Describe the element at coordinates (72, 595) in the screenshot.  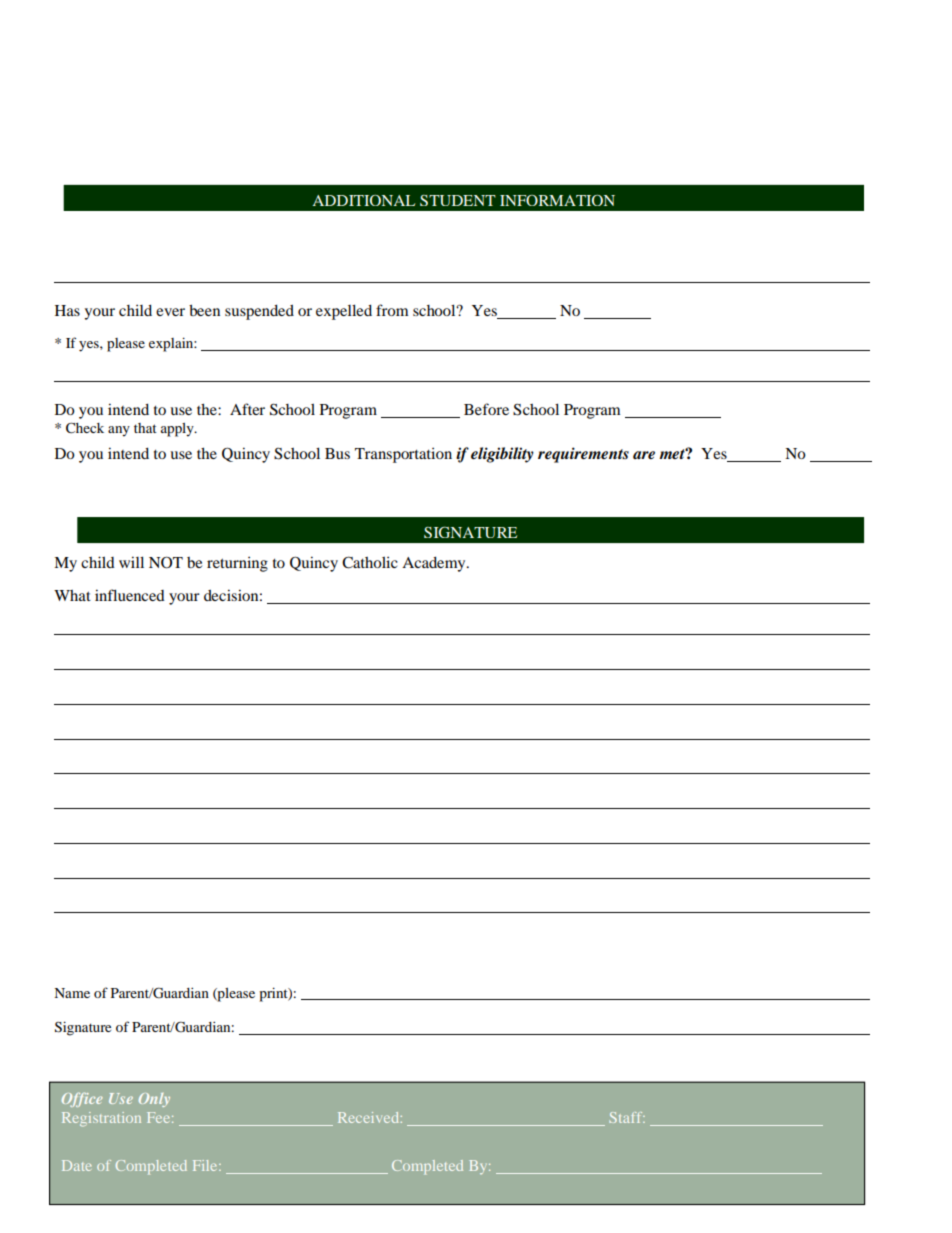
I see `What` at that location.
